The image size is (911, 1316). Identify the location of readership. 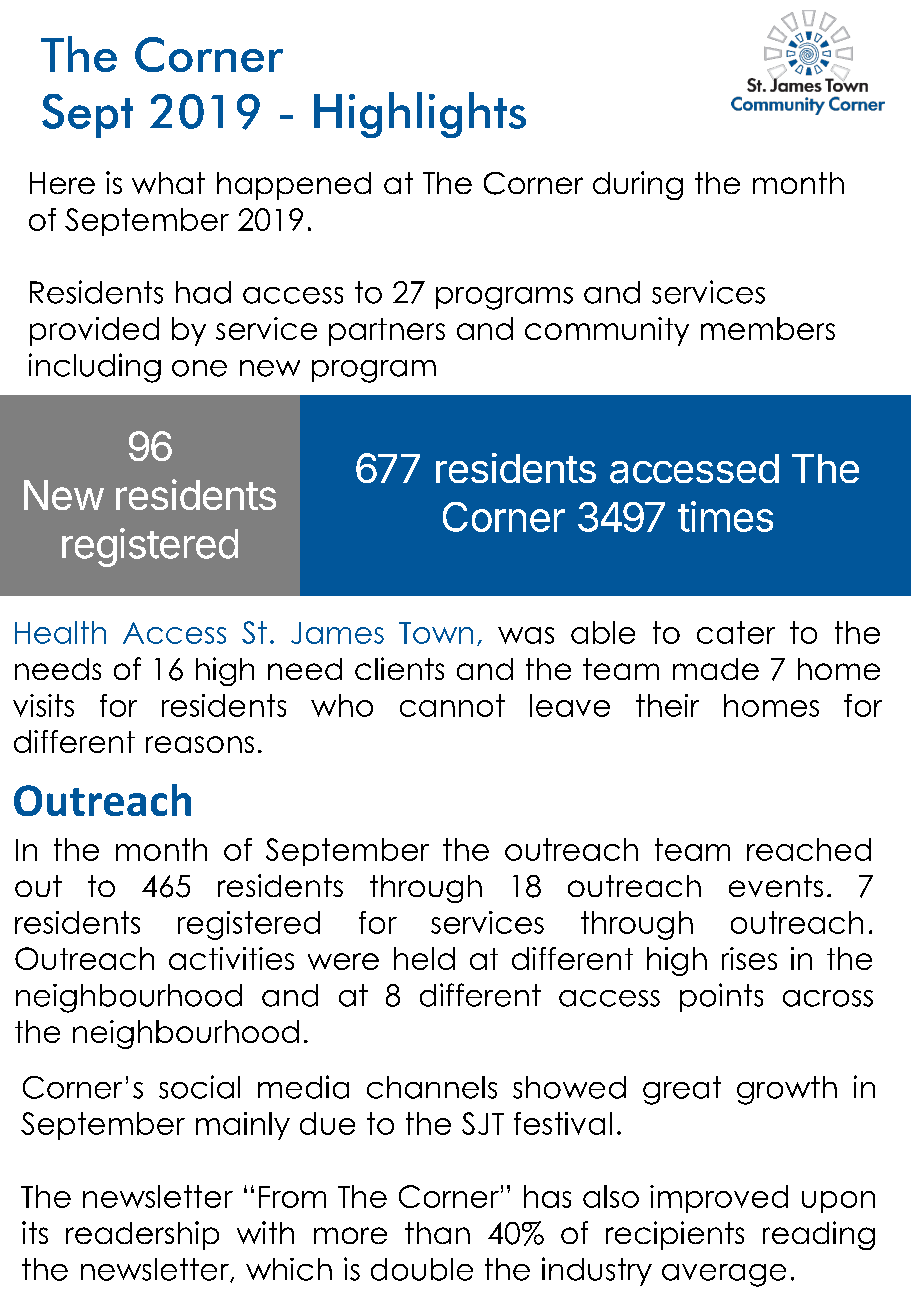
(142, 1235).
